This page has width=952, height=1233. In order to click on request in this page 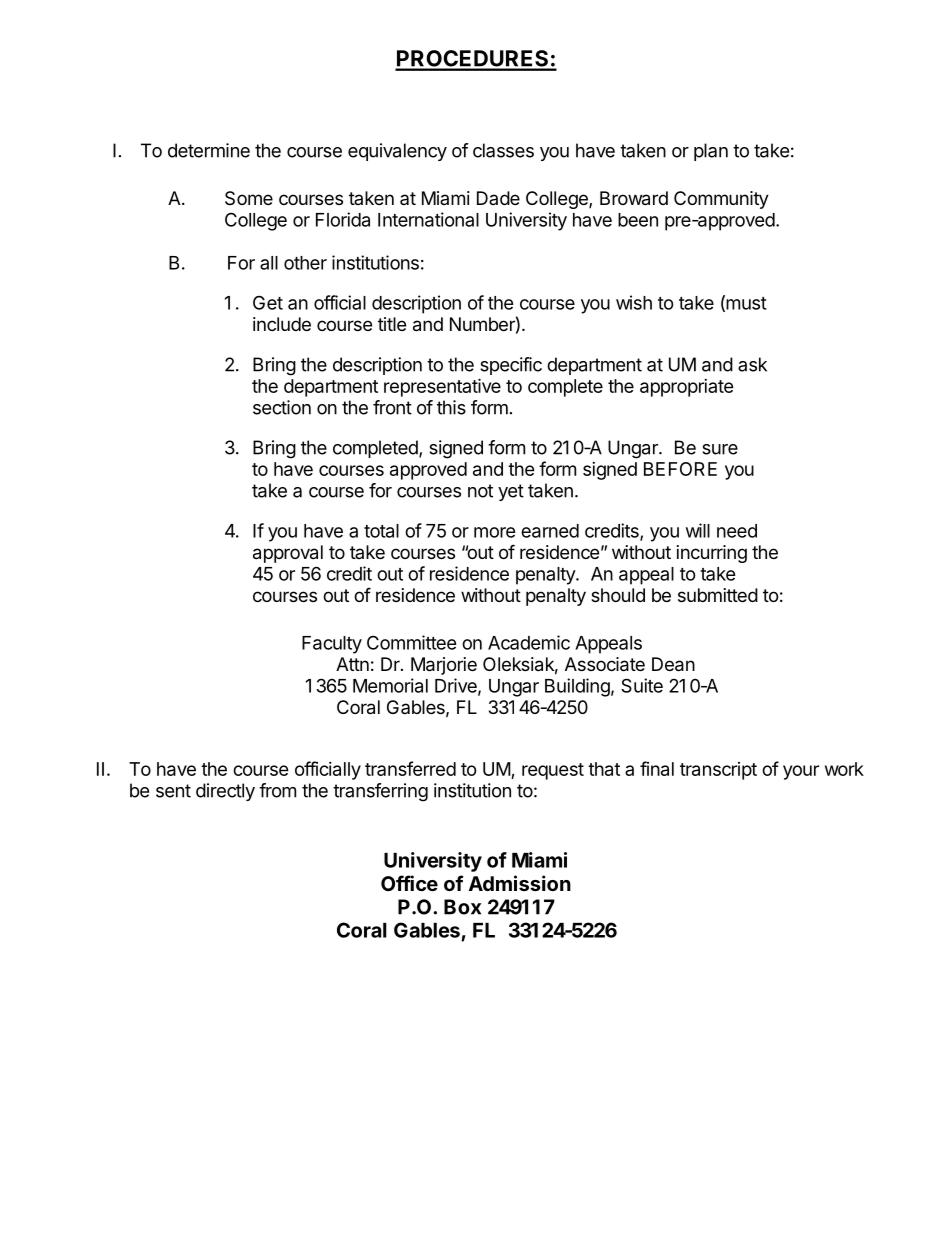, I will do `click(553, 771)`.
